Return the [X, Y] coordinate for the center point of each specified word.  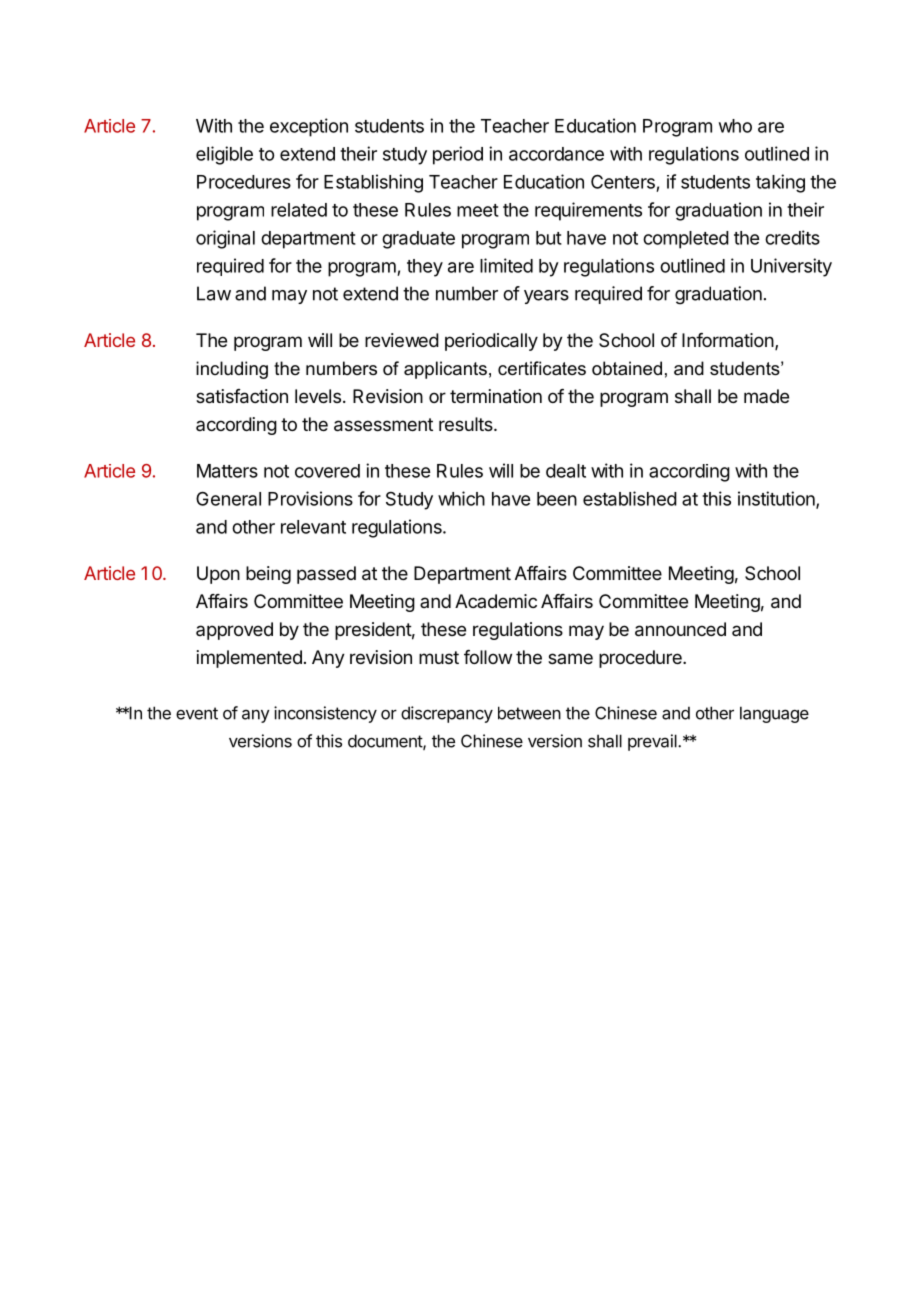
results [467, 424]
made [766, 396]
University [791, 267]
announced [680, 629]
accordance [556, 154]
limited [506, 265]
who [735, 126]
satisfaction [242, 396]
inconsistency [325, 714]
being [268, 575]
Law [214, 293]
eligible [224, 155]
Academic [496, 601]
